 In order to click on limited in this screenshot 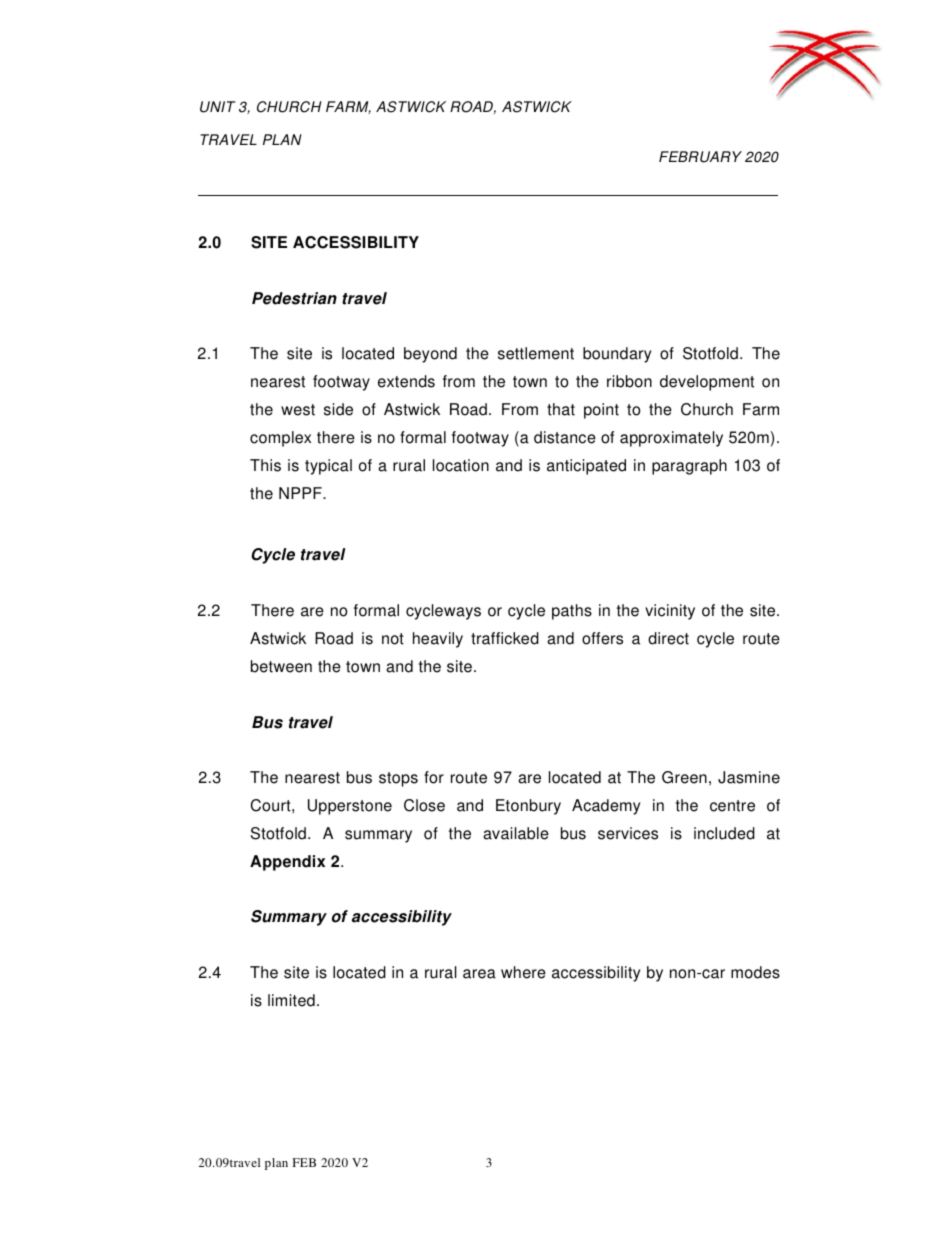, I will do `click(291, 1000)`.
